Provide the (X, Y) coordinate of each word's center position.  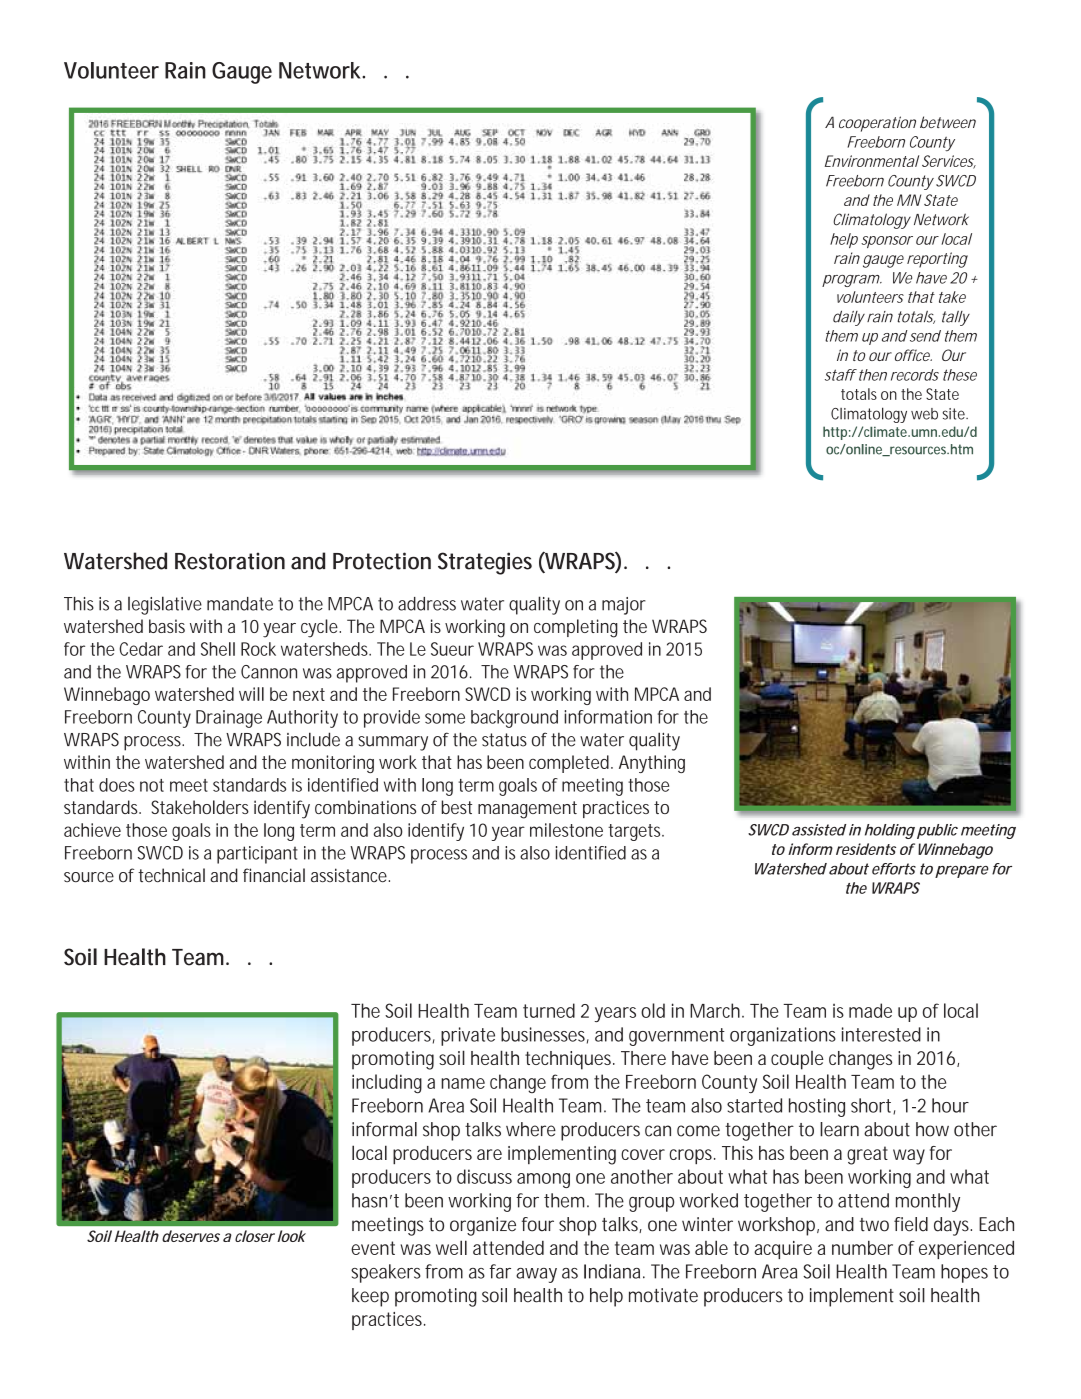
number (862, 1248)
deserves (191, 1236)
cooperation (877, 124)
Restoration (230, 561)
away (536, 1275)
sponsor (887, 242)
